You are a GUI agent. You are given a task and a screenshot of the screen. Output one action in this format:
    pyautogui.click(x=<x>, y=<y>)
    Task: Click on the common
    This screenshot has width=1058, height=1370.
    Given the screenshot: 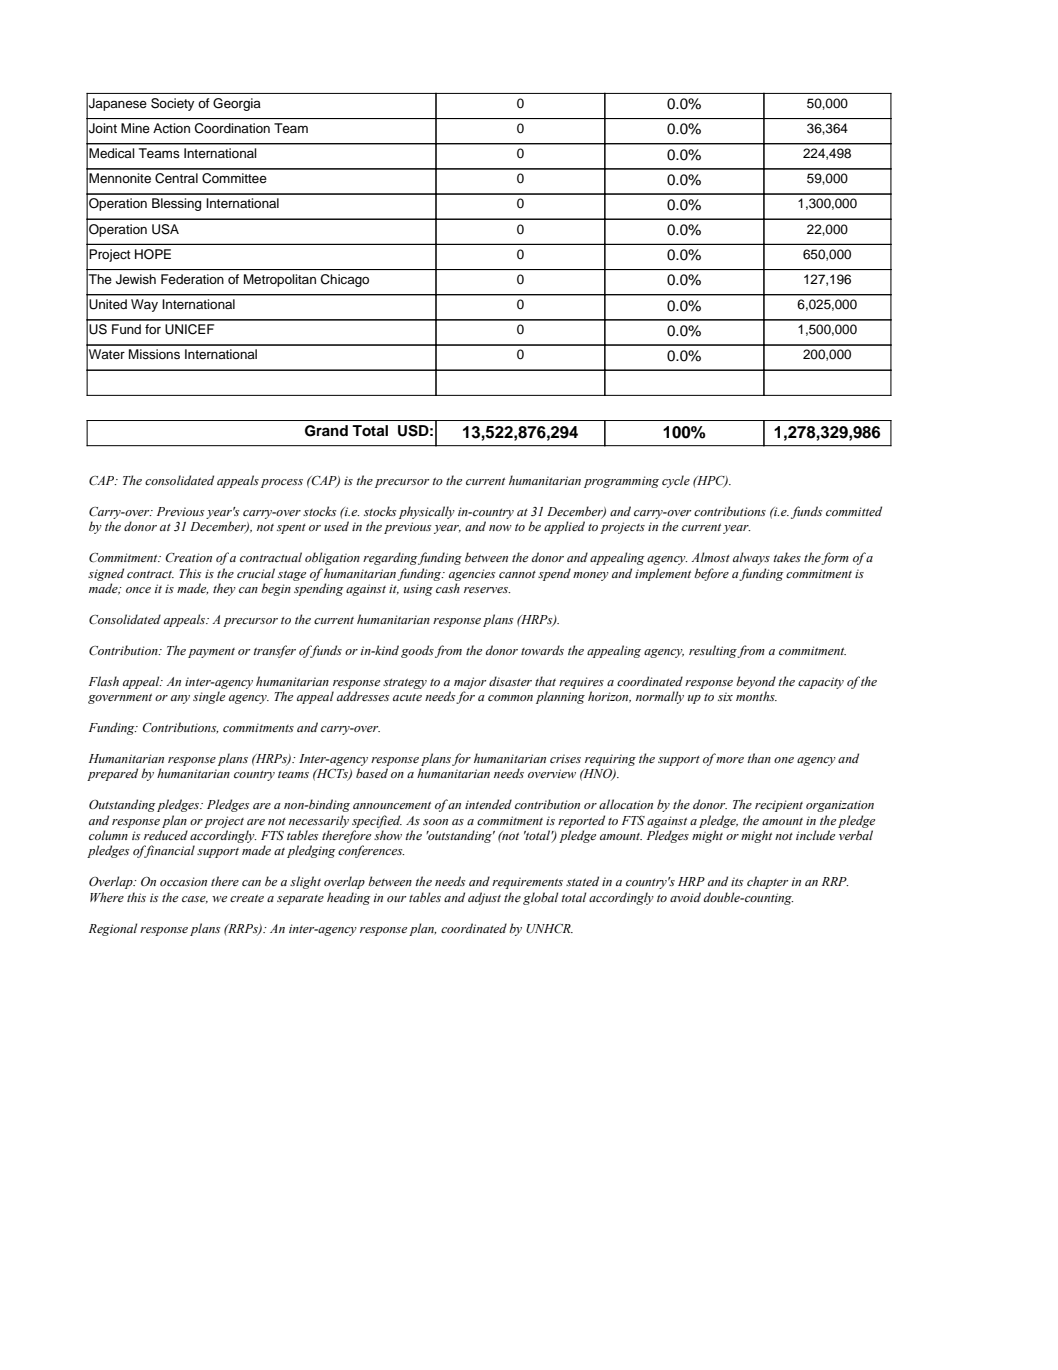 What is the action you would take?
    pyautogui.click(x=510, y=698)
